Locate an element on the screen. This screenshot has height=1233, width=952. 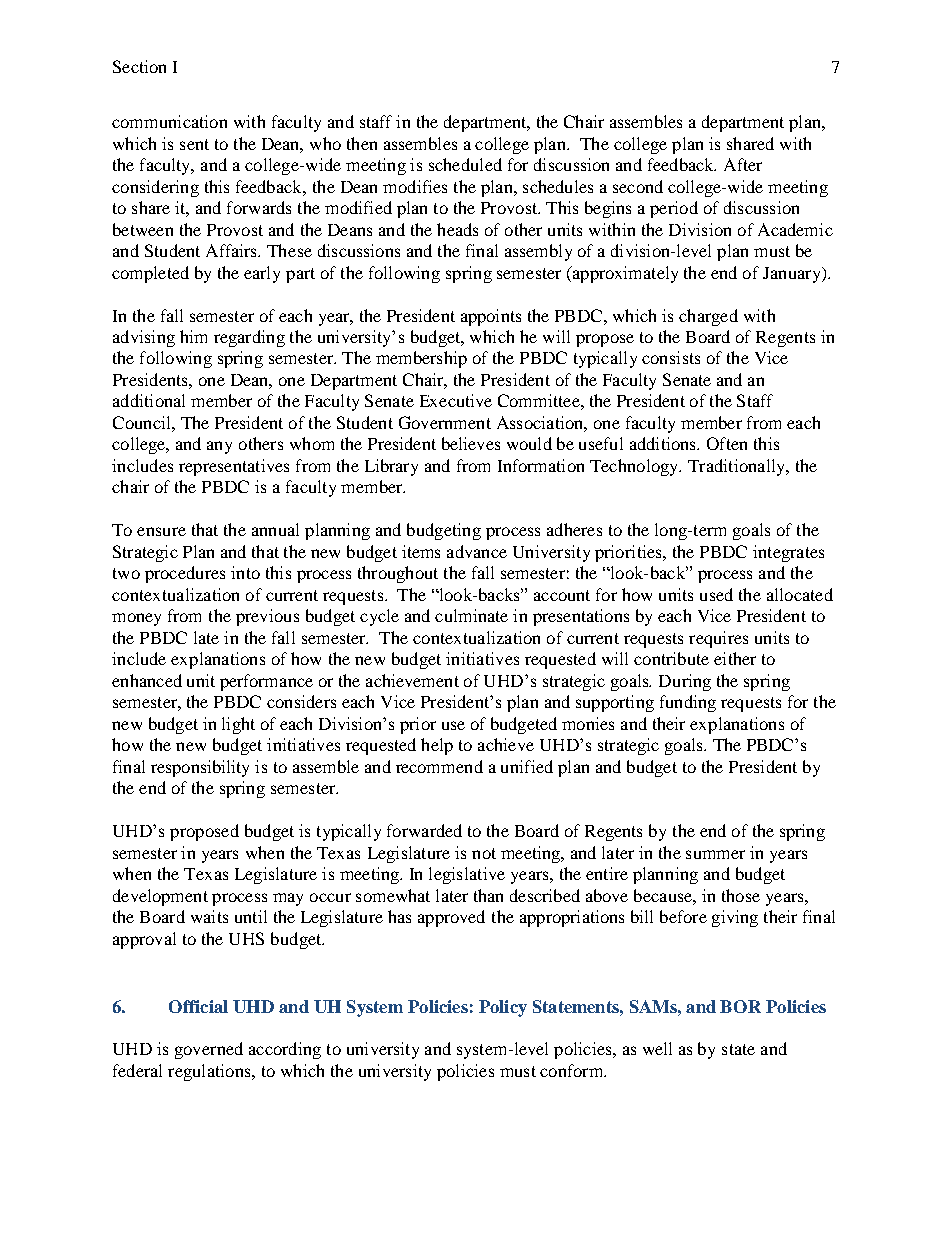
After is located at coordinates (743, 164).
